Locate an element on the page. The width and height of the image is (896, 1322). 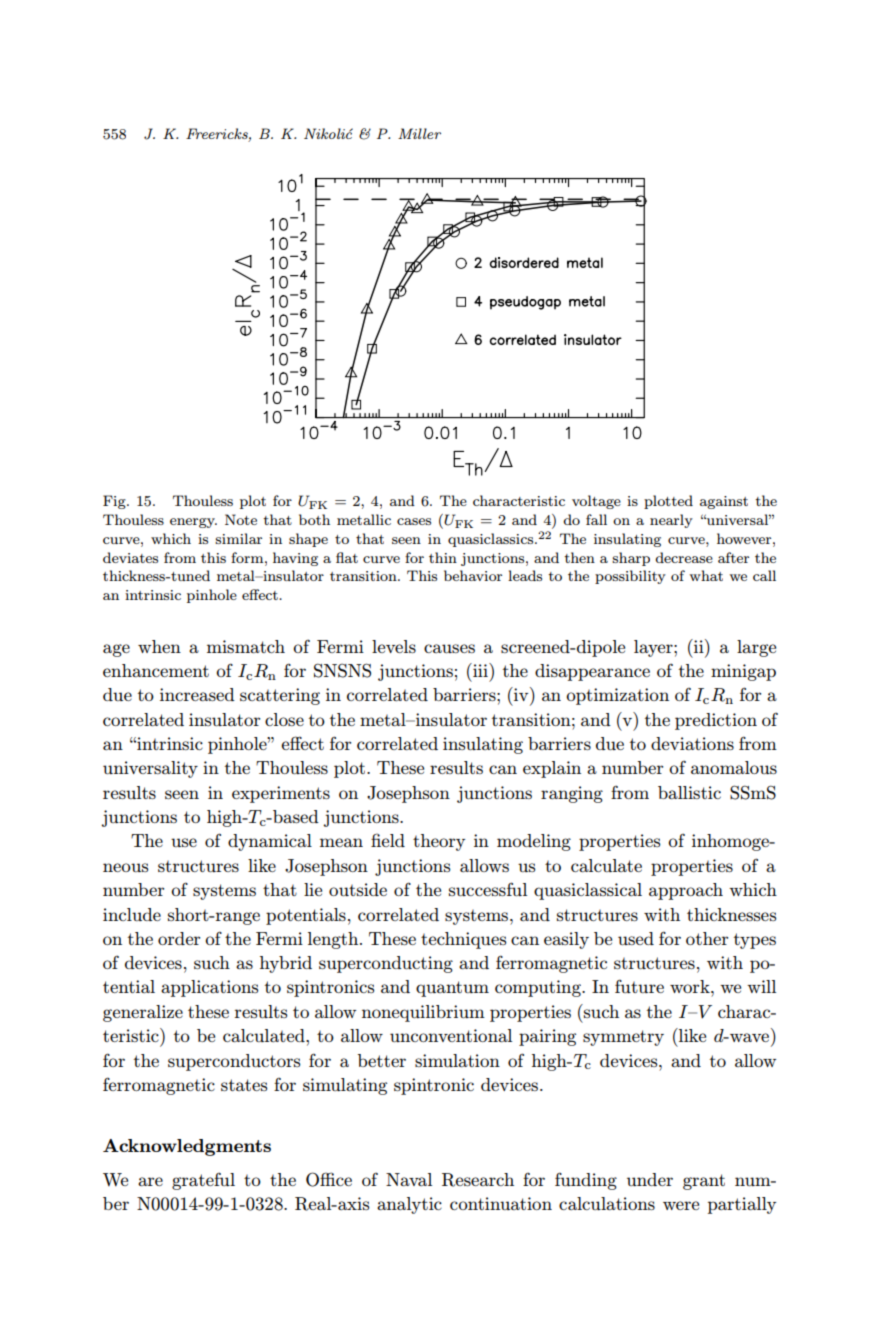
against is located at coordinates (724, 502).
